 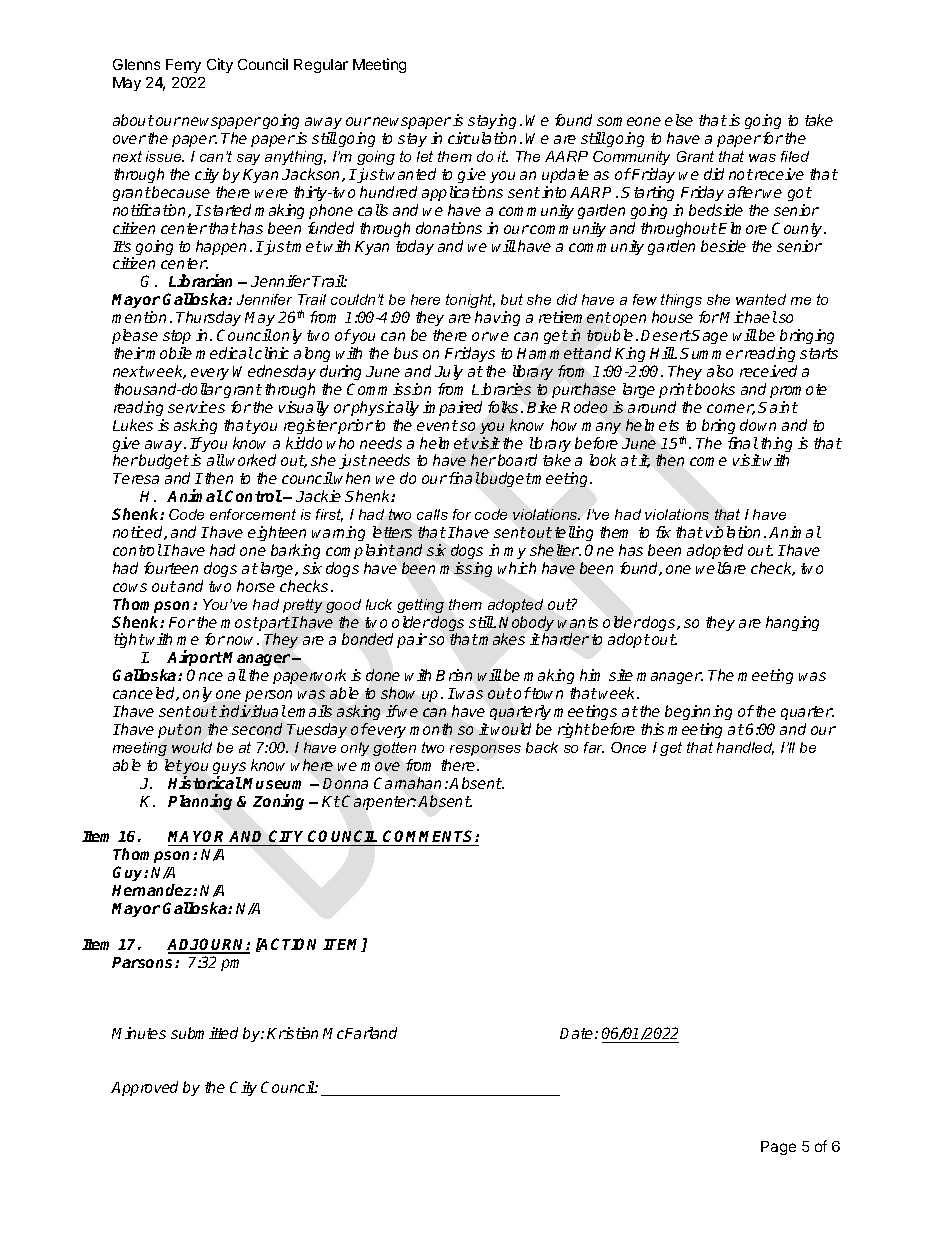 I want to click on most, so click(x=240, y=622).
